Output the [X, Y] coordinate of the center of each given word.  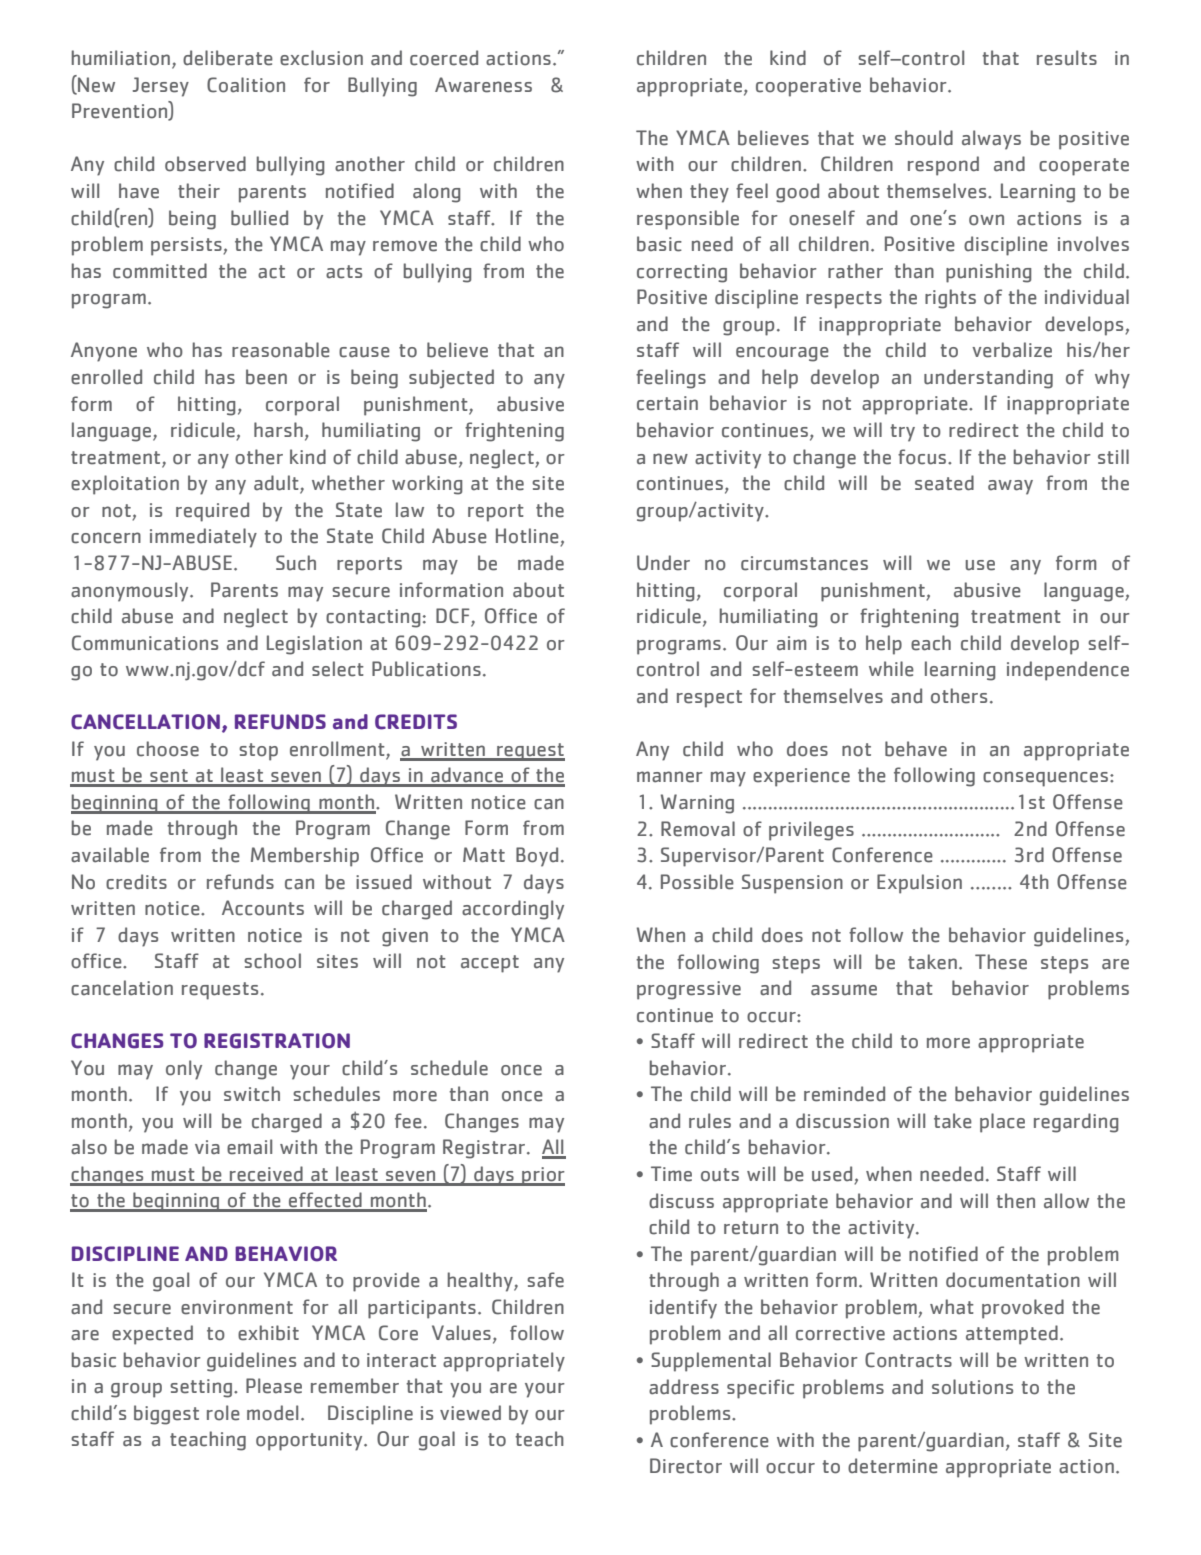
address [684, 1387]
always [991, 140]
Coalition [246, 85]
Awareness [483, 85]
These [1001, 962]
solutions [972, 1387]
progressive [689, 990]
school [272, 961]
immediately [203, 538]
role [223, 1413]
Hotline [528, 537]
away [1010, 487]
